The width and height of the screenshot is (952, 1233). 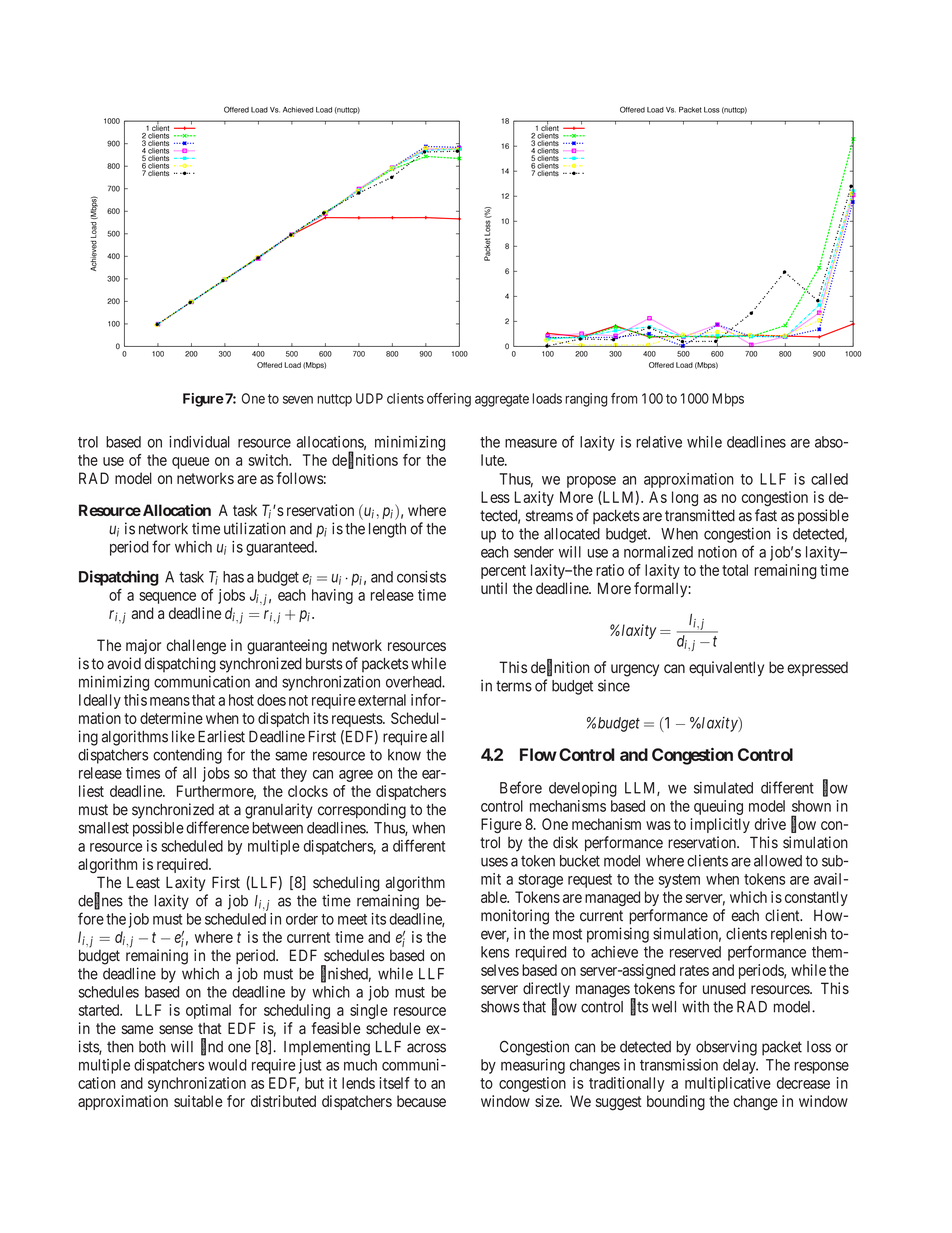 I want to click on contending, so click(x=187, y=756).
